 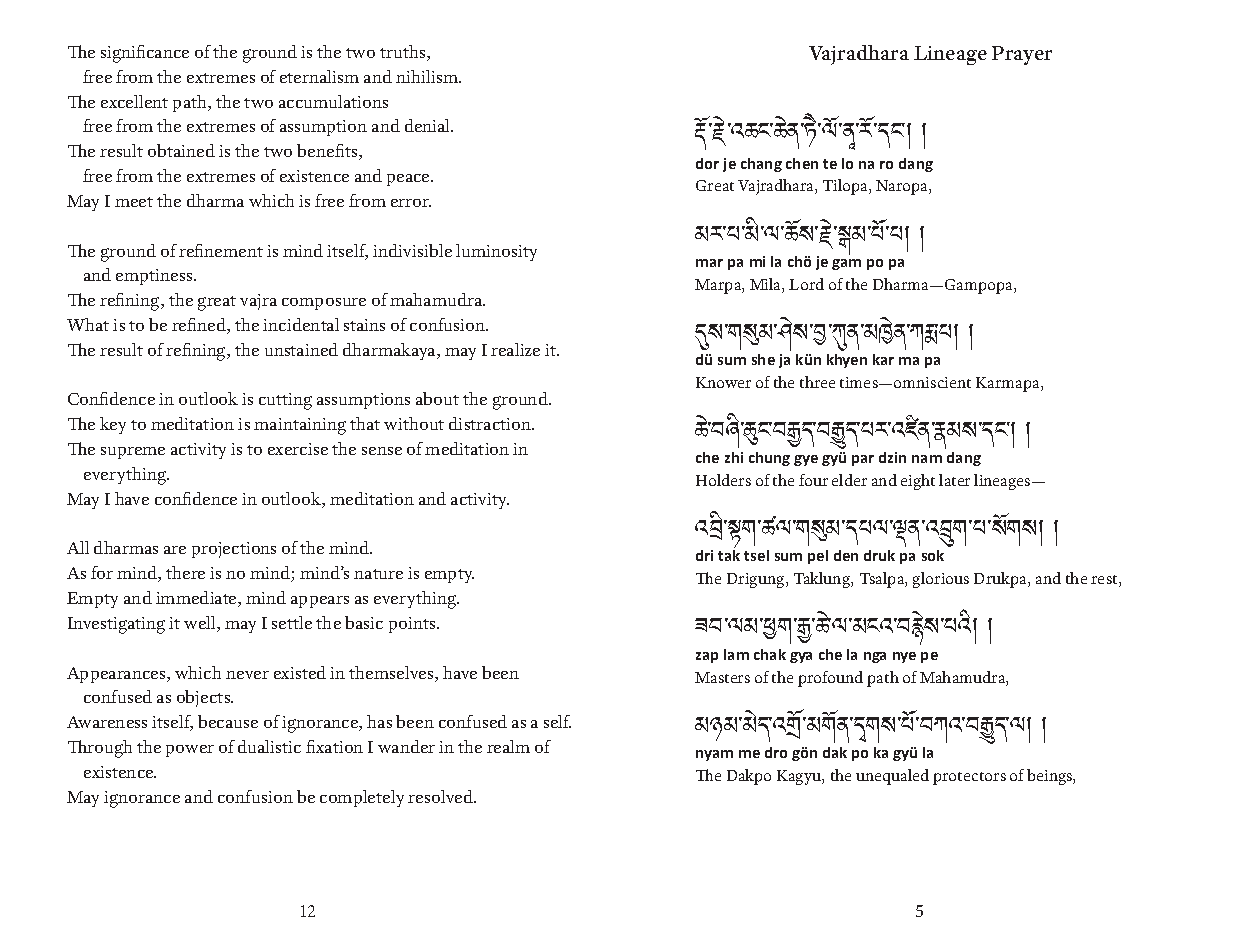 What do you see at coordinates (428, 76) in the screenshot?
I see `nihilism` at bounding box center [428, 76].
